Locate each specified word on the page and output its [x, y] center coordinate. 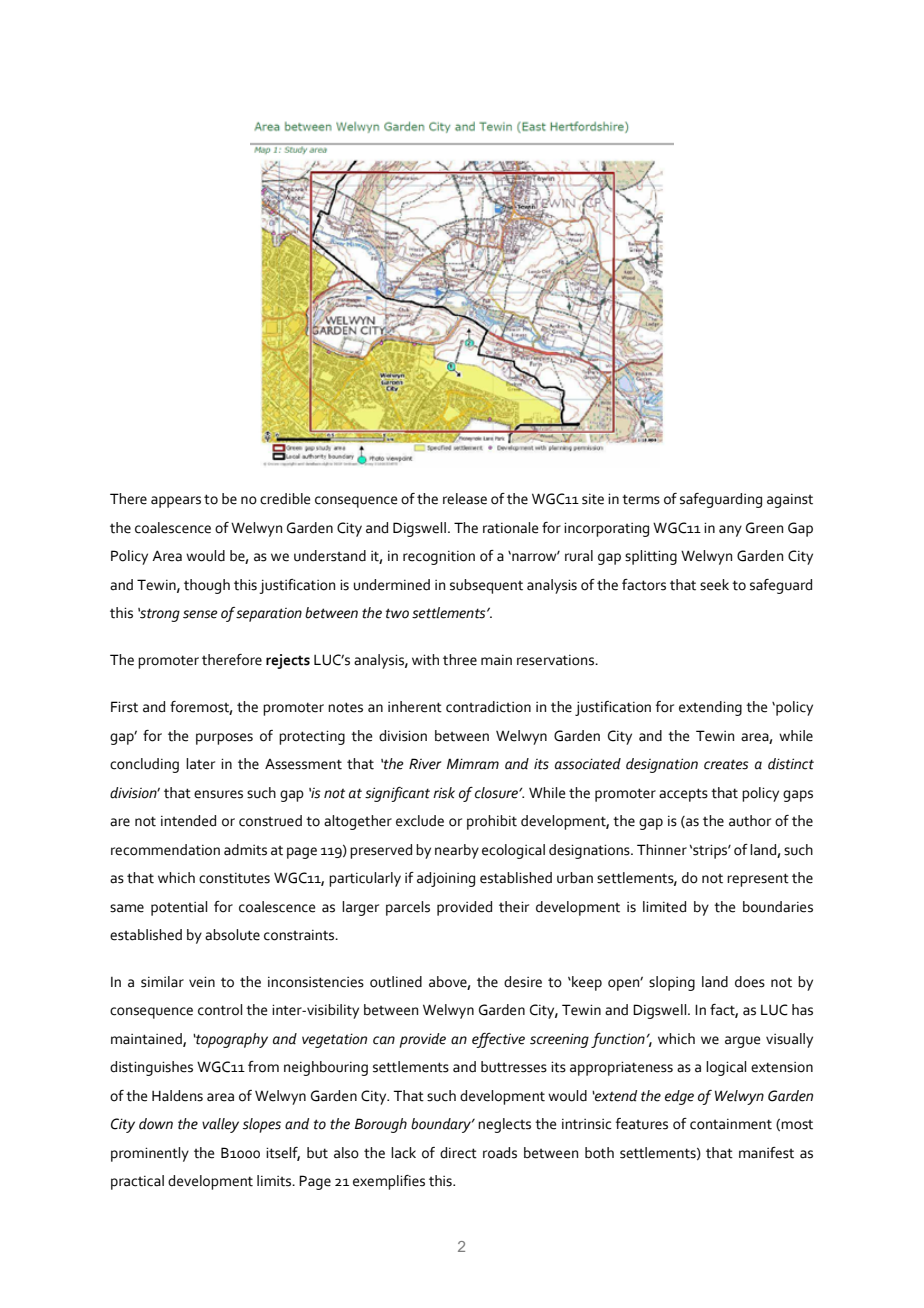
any [730, 531]
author [750, 821]
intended [188, 821]
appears [176, 502]
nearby [457, 851]
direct [458, 1153]
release [465, 499]
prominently [150, 1154]
